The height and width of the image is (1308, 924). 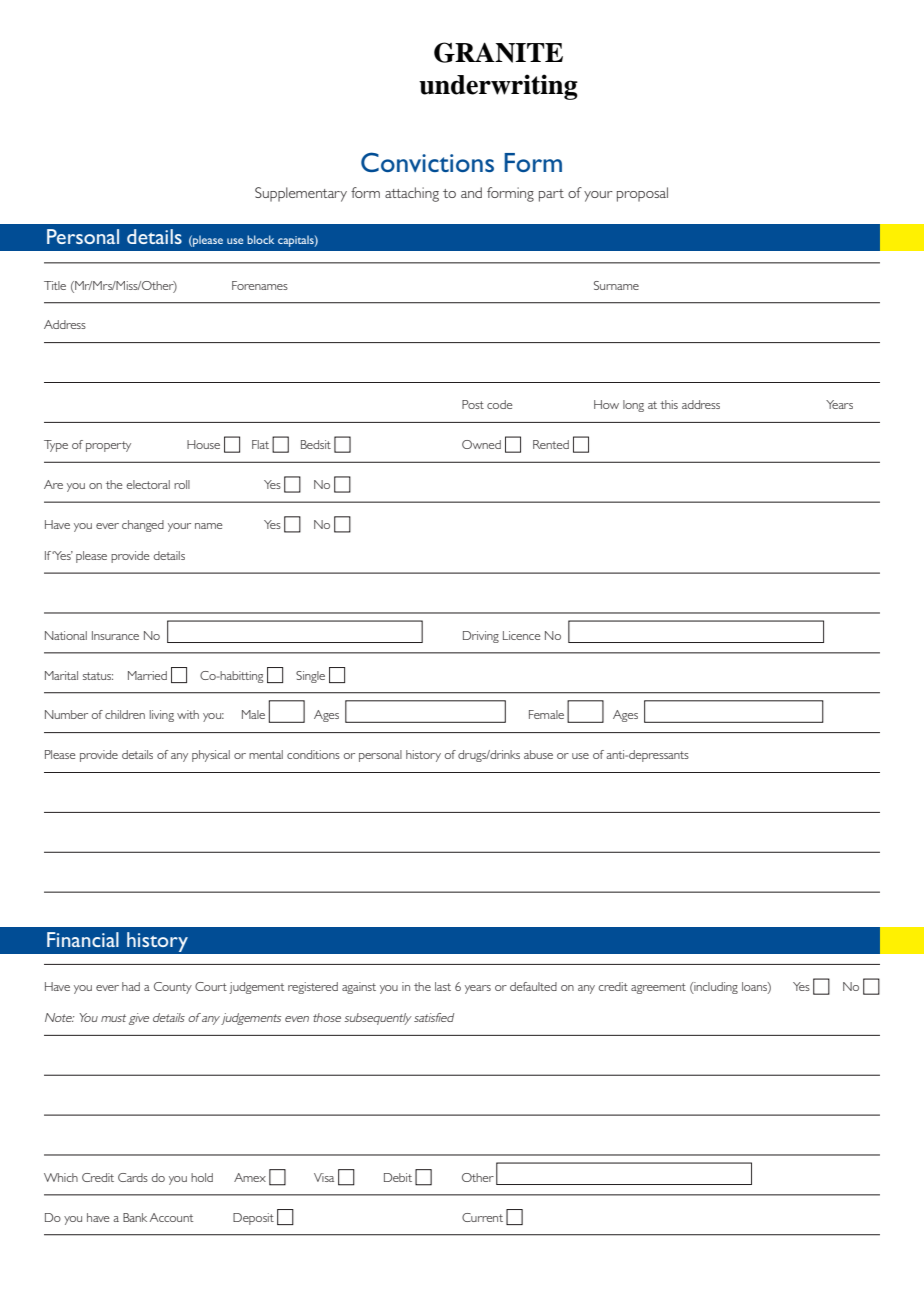 What do you see at coordinates (55, 285) in the image?
I see `Title` at bounding box center [55, 285].
